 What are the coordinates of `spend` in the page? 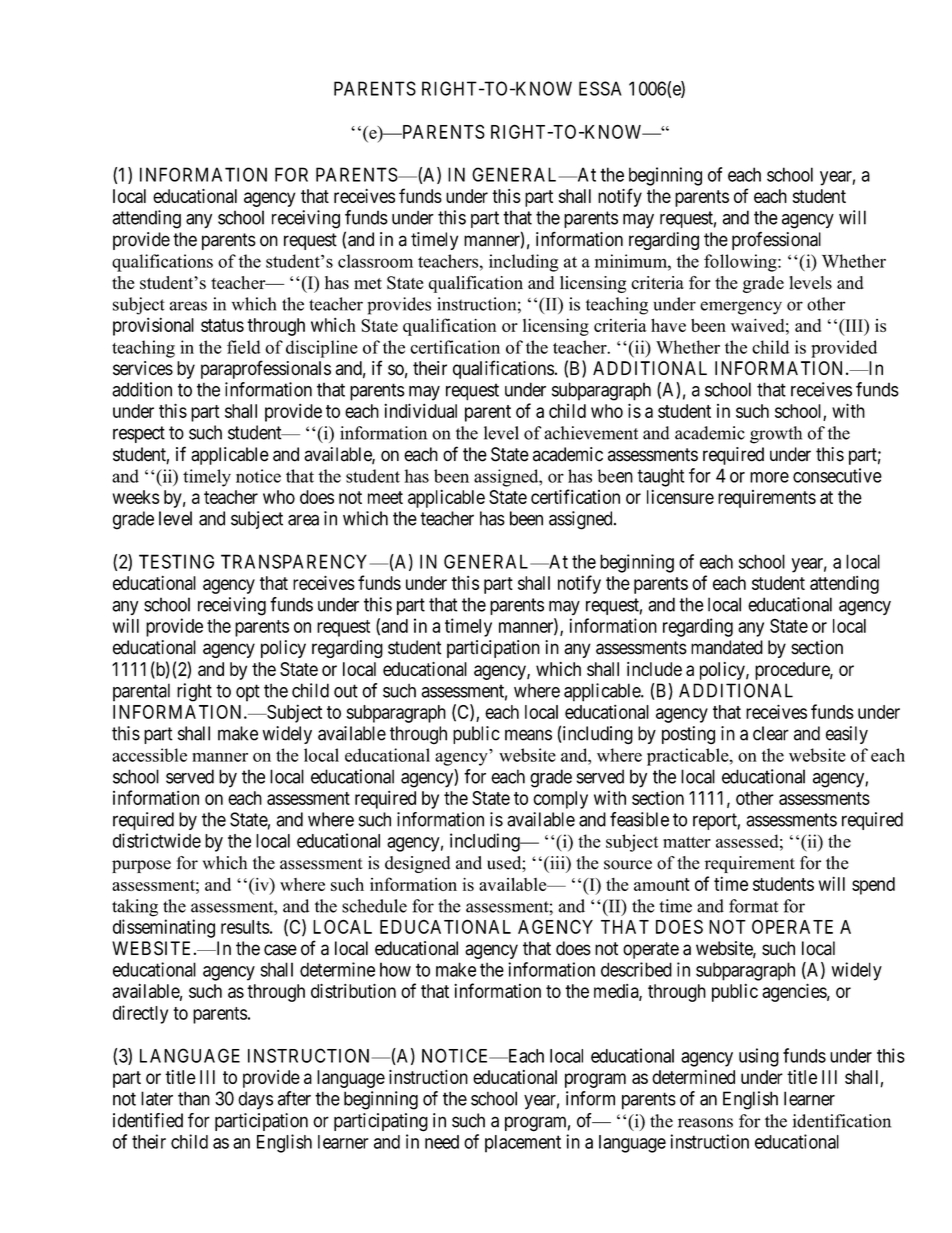 It's located at (873, 886).
